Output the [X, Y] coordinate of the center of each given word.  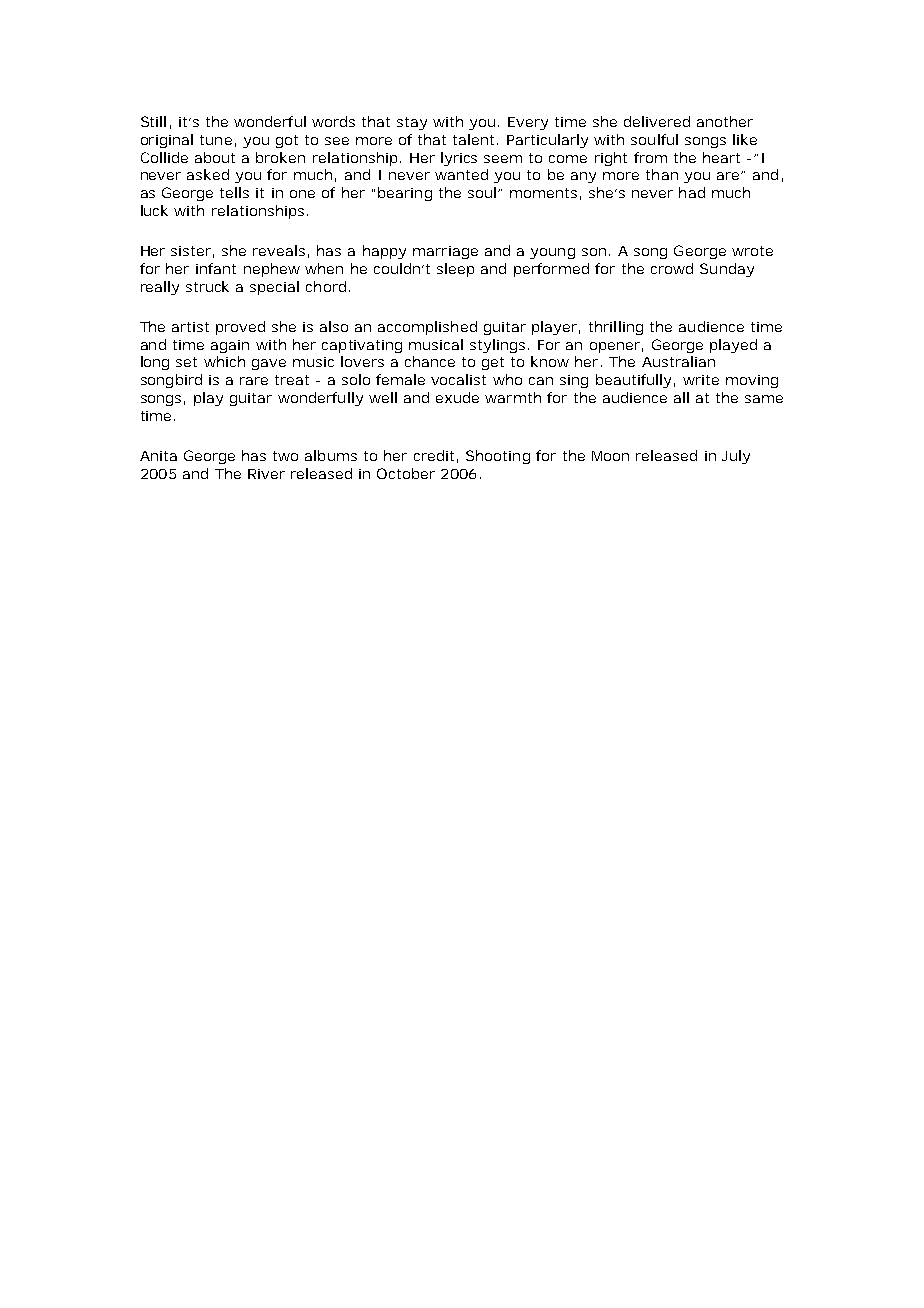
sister [191, 251]
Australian [678, 361]
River [266, 474]
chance [430, 361]
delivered [657, 121]
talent [475, 139]
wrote [752, 251]
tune [216, 140]
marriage [445, 252]
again [230, 346]
